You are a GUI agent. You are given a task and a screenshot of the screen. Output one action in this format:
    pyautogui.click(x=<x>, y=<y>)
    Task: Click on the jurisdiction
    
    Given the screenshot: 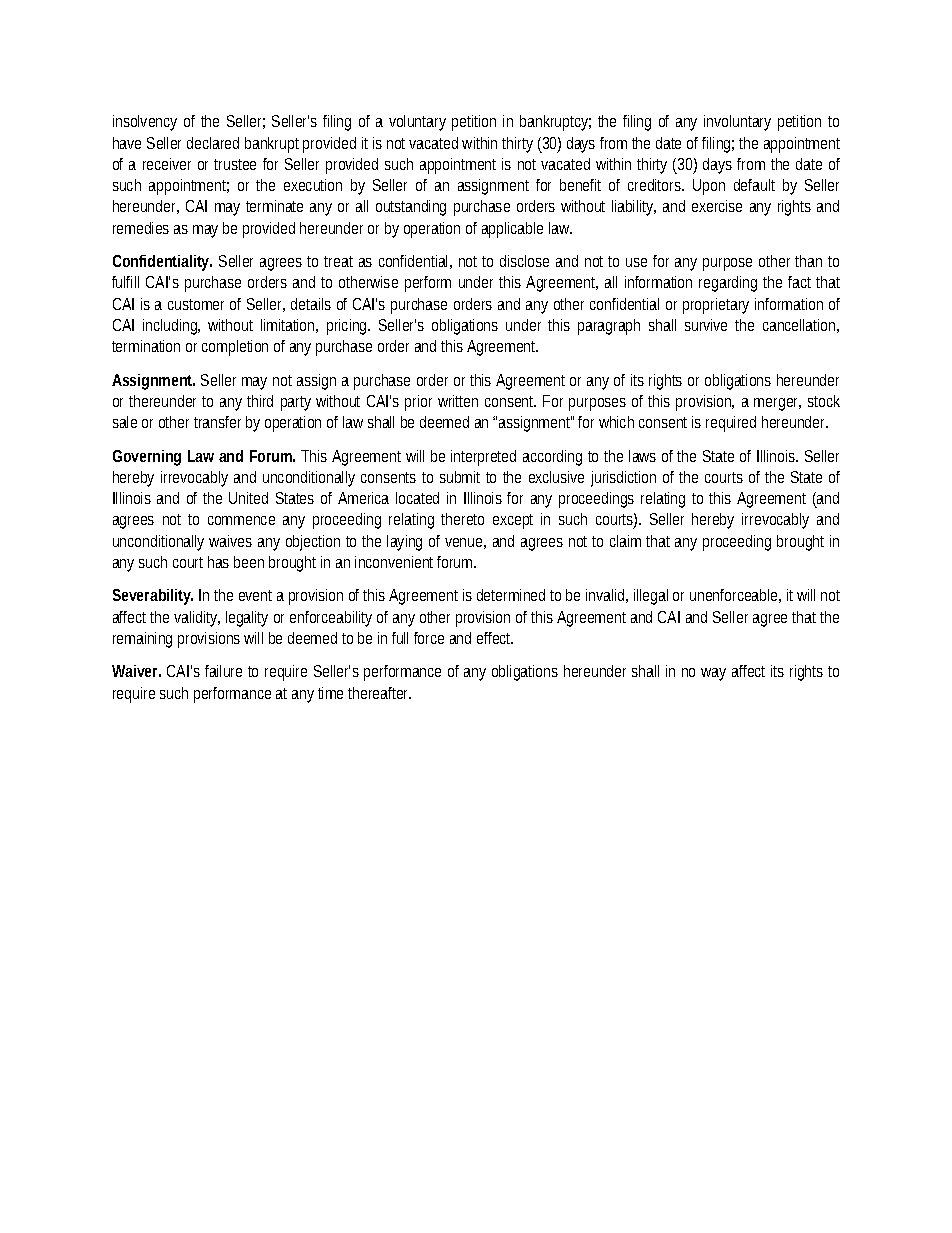 What is the action you would take?
    pyautogui.click(x=623, y=479)
